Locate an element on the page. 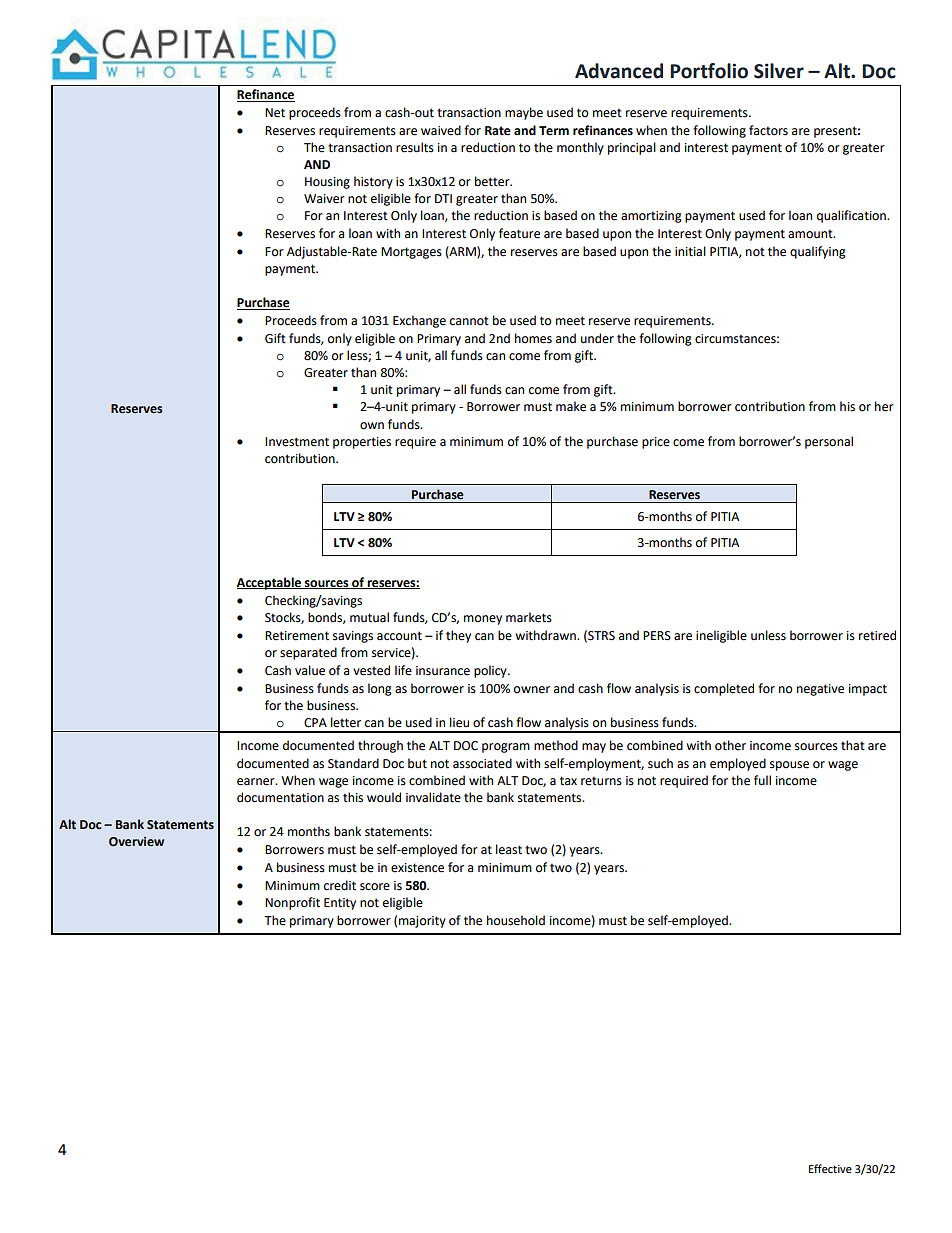  factors is located at coordinates (768, 130).
